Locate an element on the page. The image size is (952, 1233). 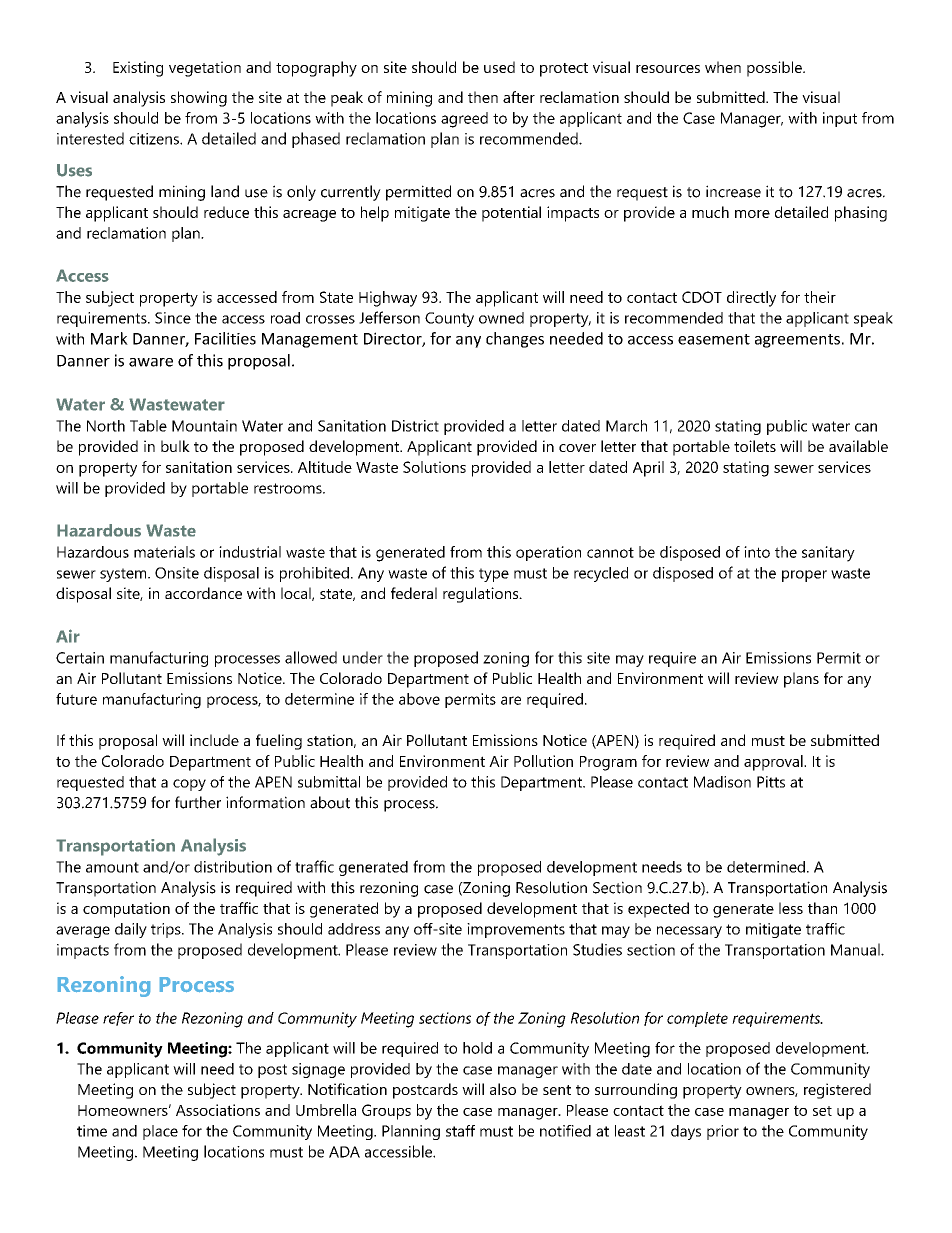
place is located at coordinates (160, 1132).
